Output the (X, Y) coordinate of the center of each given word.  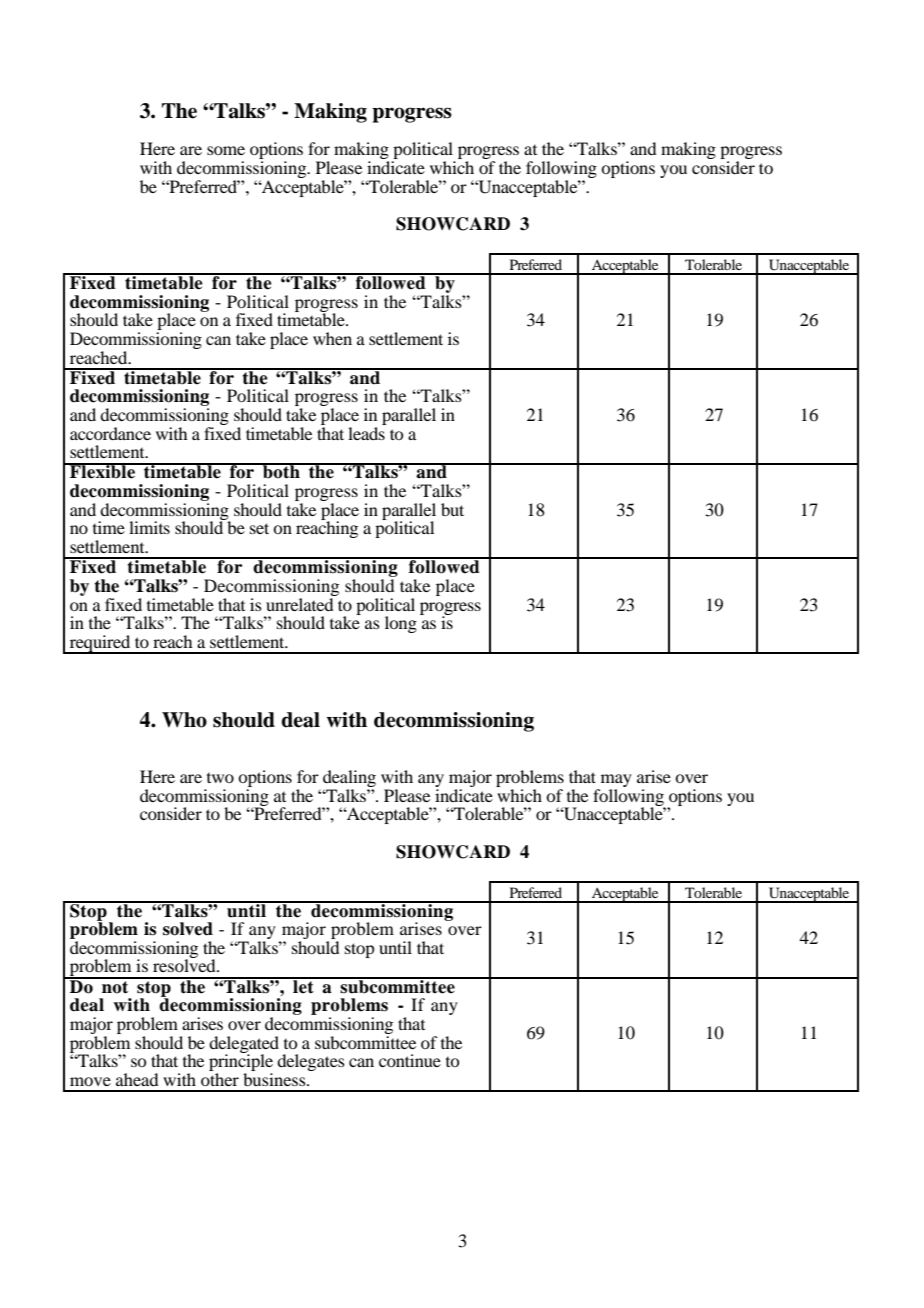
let (303, 986)
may (616, 780)
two (220, 778)
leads (367, 432)
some (226, 150)
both (281, 471)
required (100, 644)
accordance (110, 433)
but (452, 509)
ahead (137, 1079)
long (401, 624)
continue (410, 1060)
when (332, 338)
